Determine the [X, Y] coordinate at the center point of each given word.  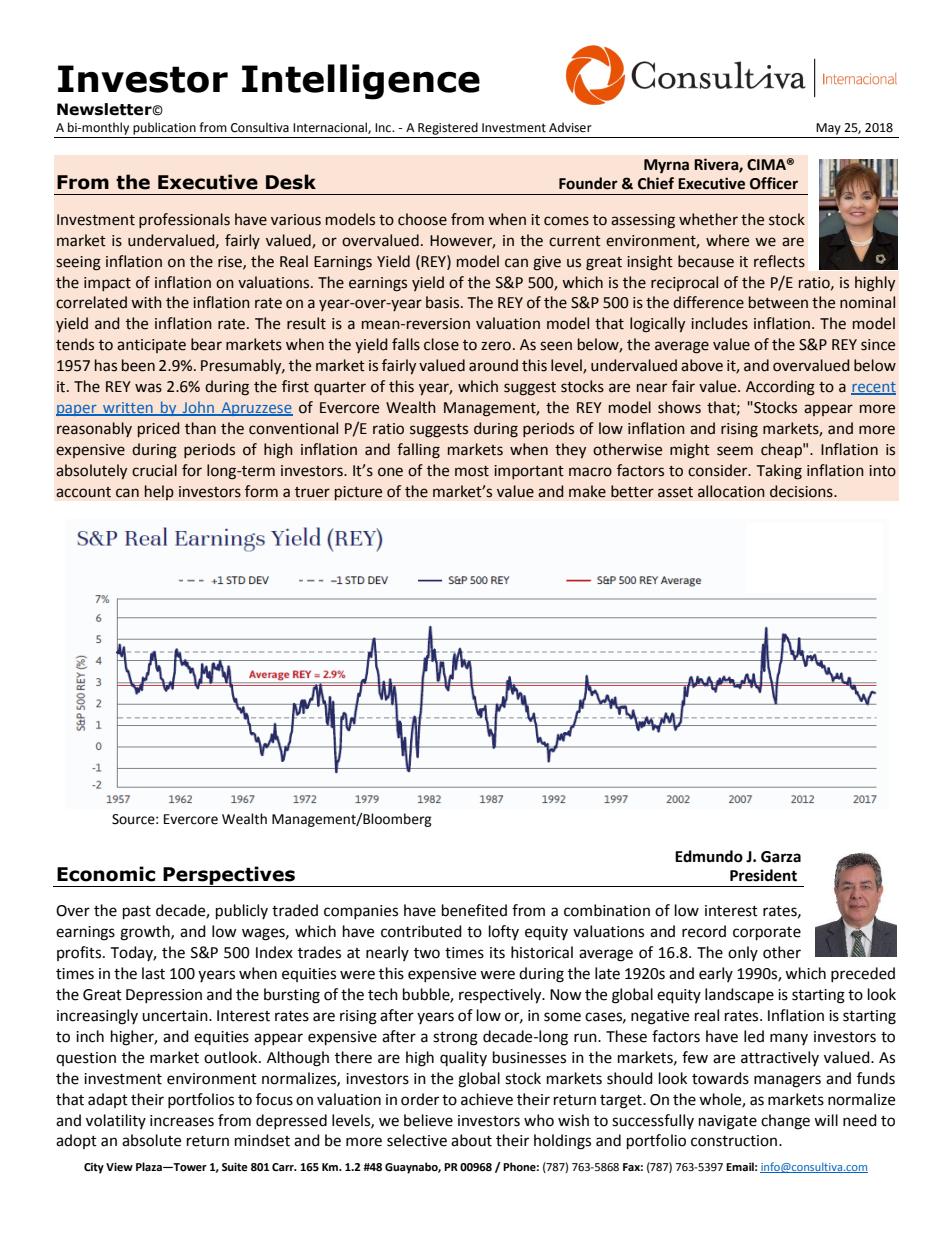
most [472, 471]
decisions [802, 491]
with [146, 302]
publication [164, 128]
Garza [781, 857]
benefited [474, 910]
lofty [504, 932]
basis [444, 302]
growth [146, 933]
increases [182, 1121]
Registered [448, 128]
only [743, 953]
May [828, 129]
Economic [106, 874]
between [778, 302]
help [159, 492]
